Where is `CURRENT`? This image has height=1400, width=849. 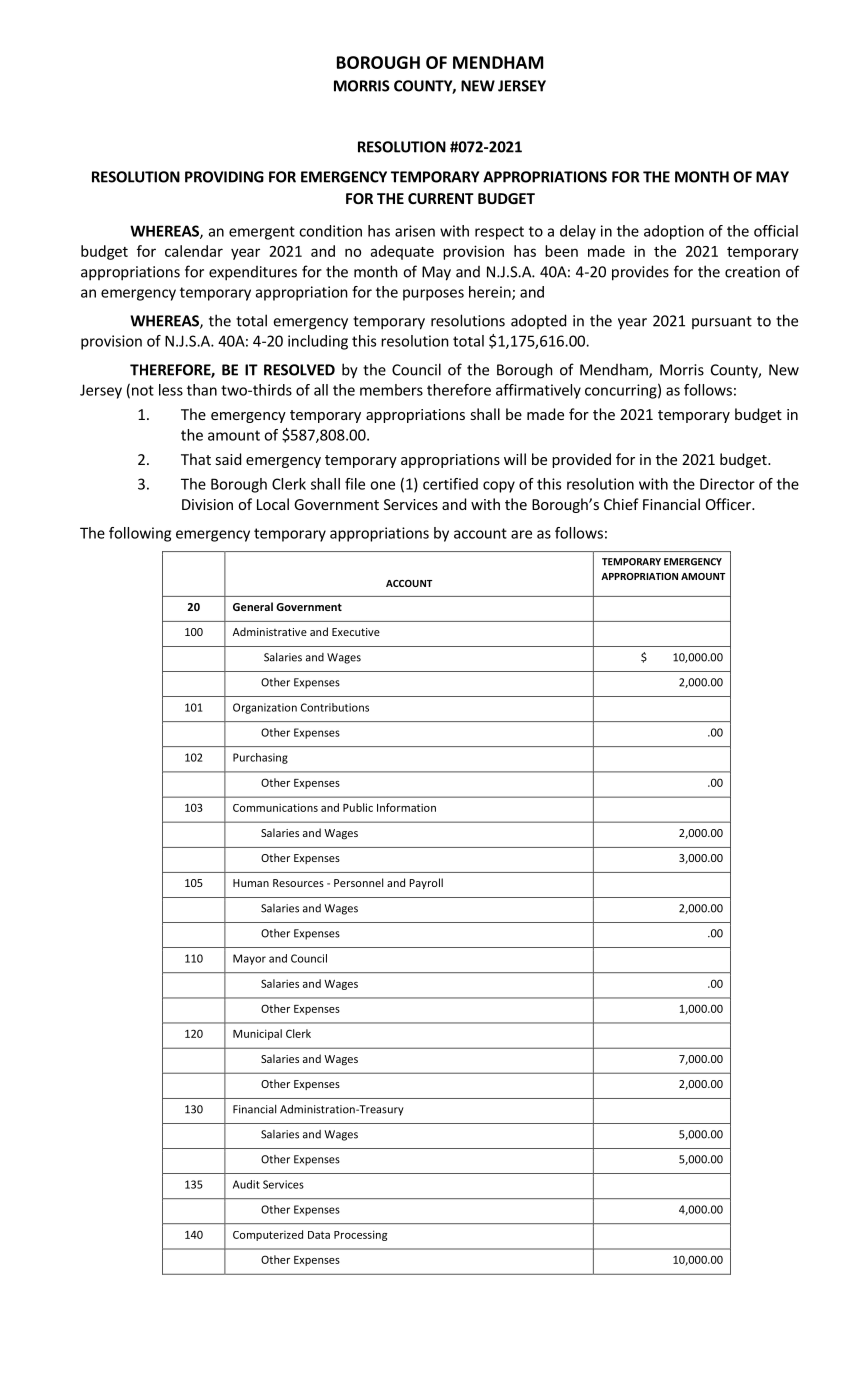
CURRENT is located at coordinates (441, 198).
